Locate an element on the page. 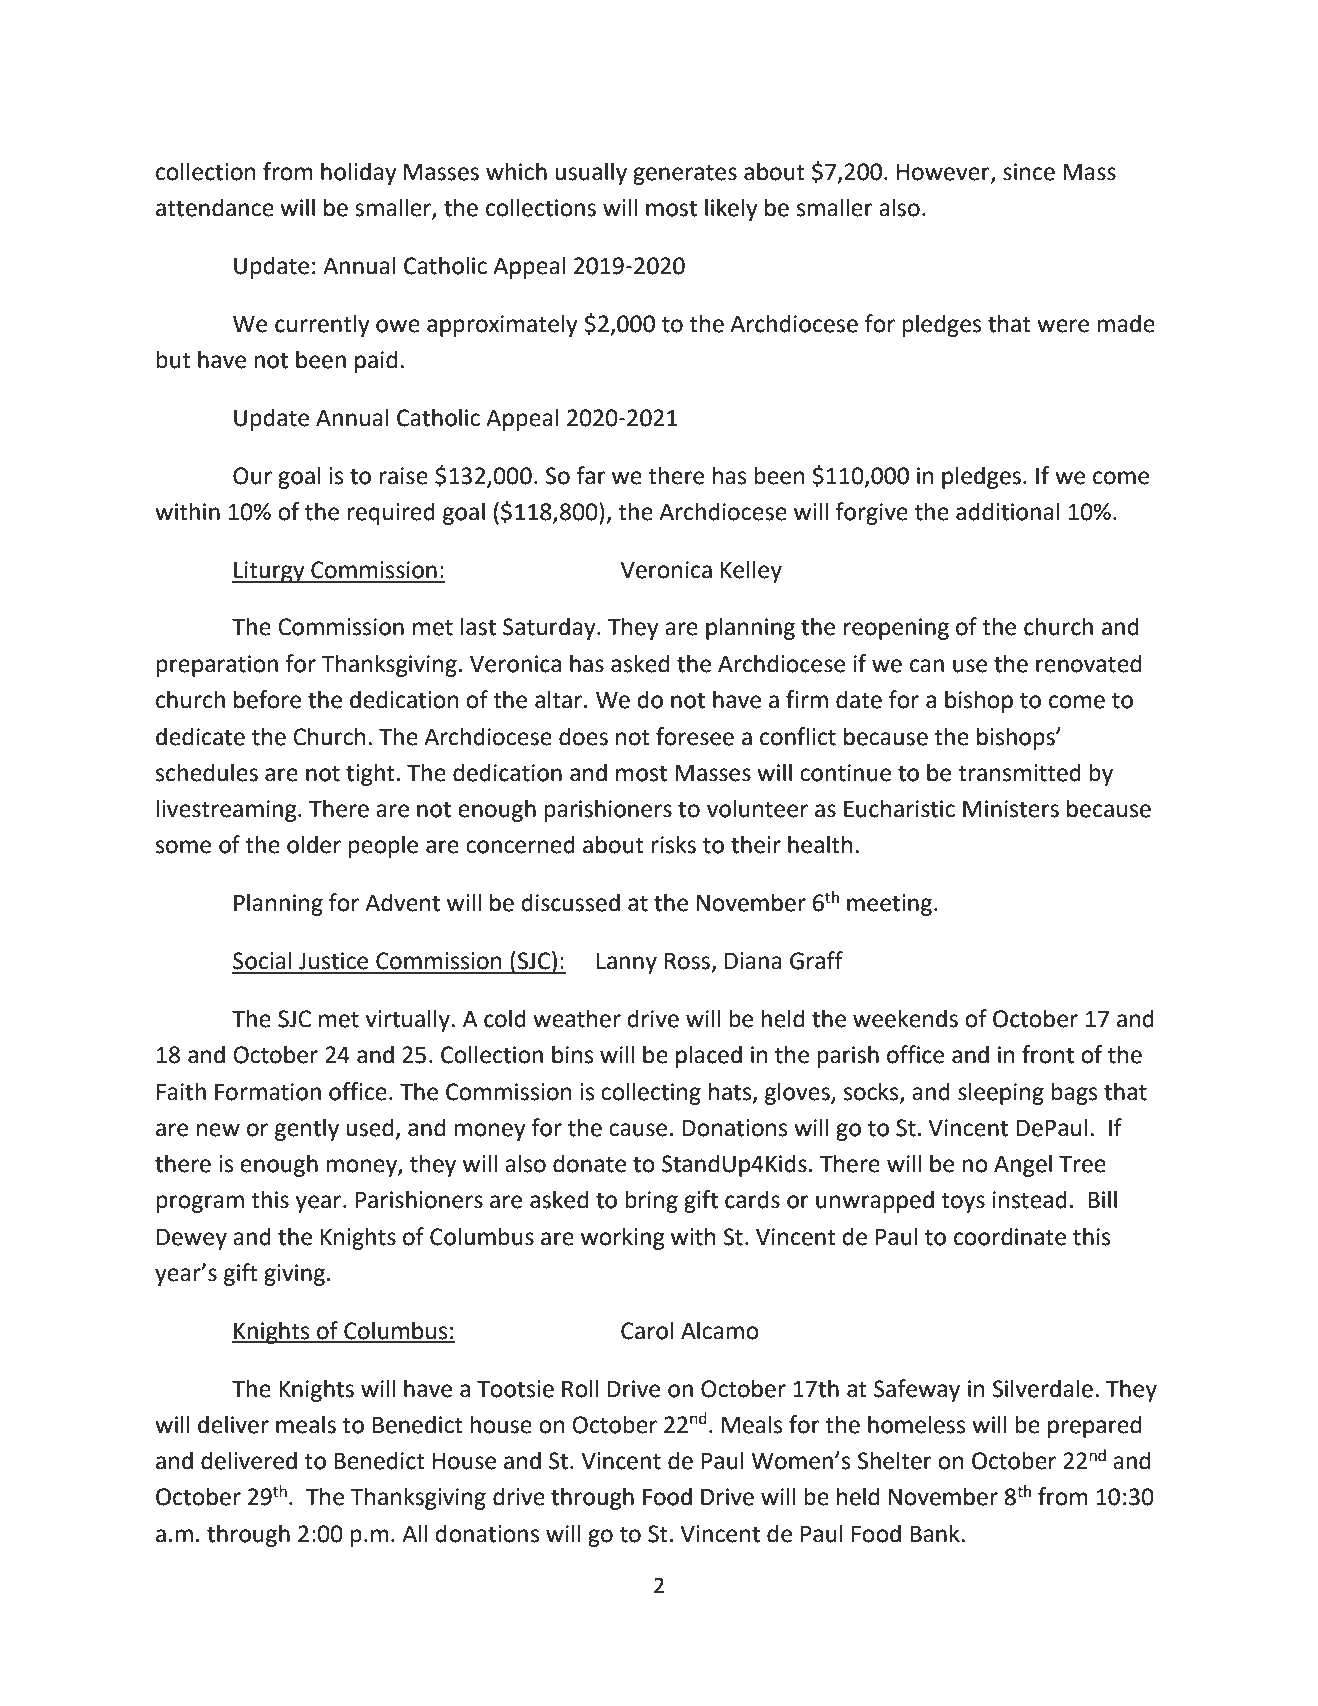  attendance is located at coordinates (215, 207).
